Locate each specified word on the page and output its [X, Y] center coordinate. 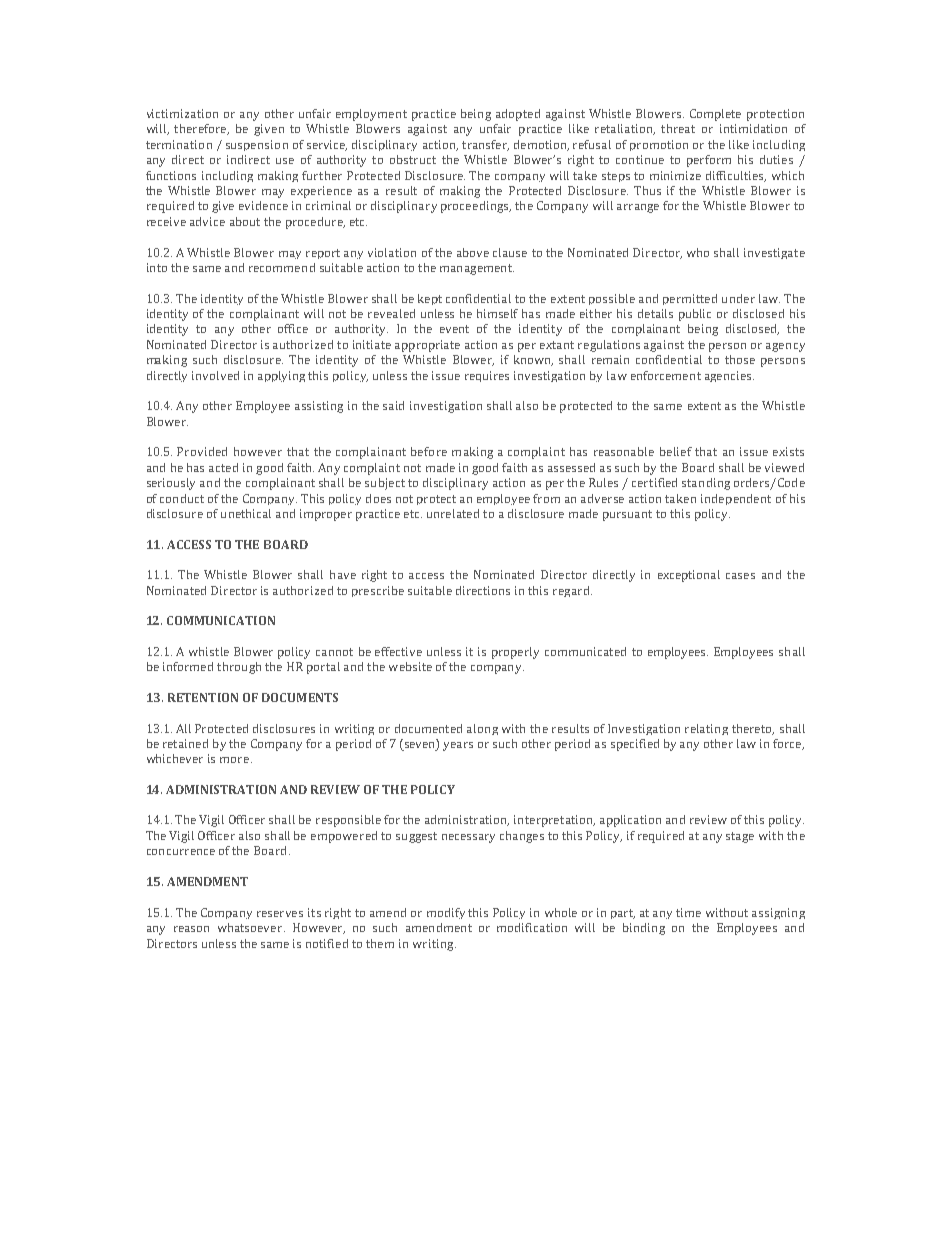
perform [709, 161]
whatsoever [251, 927]
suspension [257, 145]
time [688, 912]
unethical [246, 513]
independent [736, 499]
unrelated [453, 513]
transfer [485, 145]
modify [446, 913]
